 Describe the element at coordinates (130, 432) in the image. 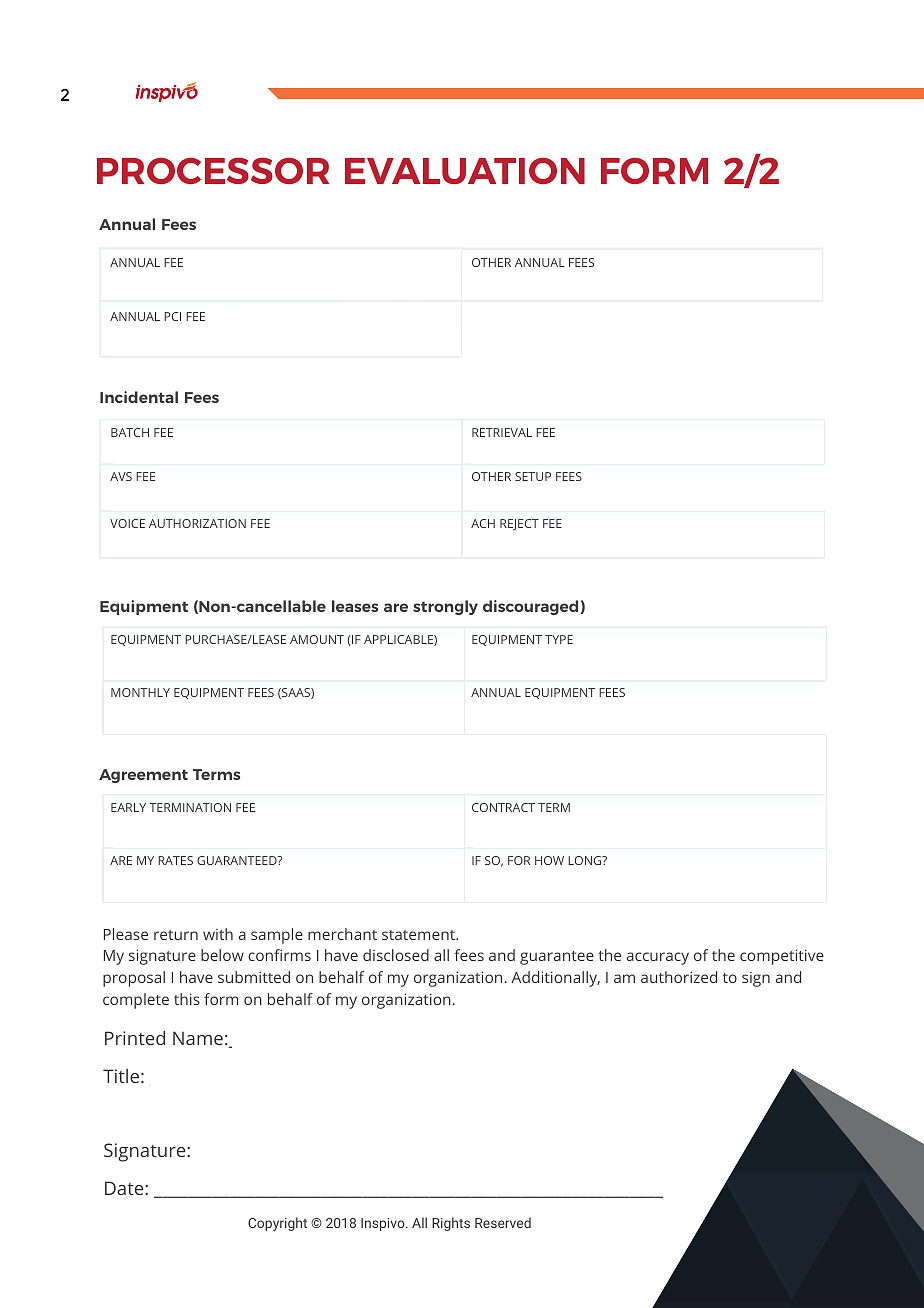

I see `BATCH` at that location.
